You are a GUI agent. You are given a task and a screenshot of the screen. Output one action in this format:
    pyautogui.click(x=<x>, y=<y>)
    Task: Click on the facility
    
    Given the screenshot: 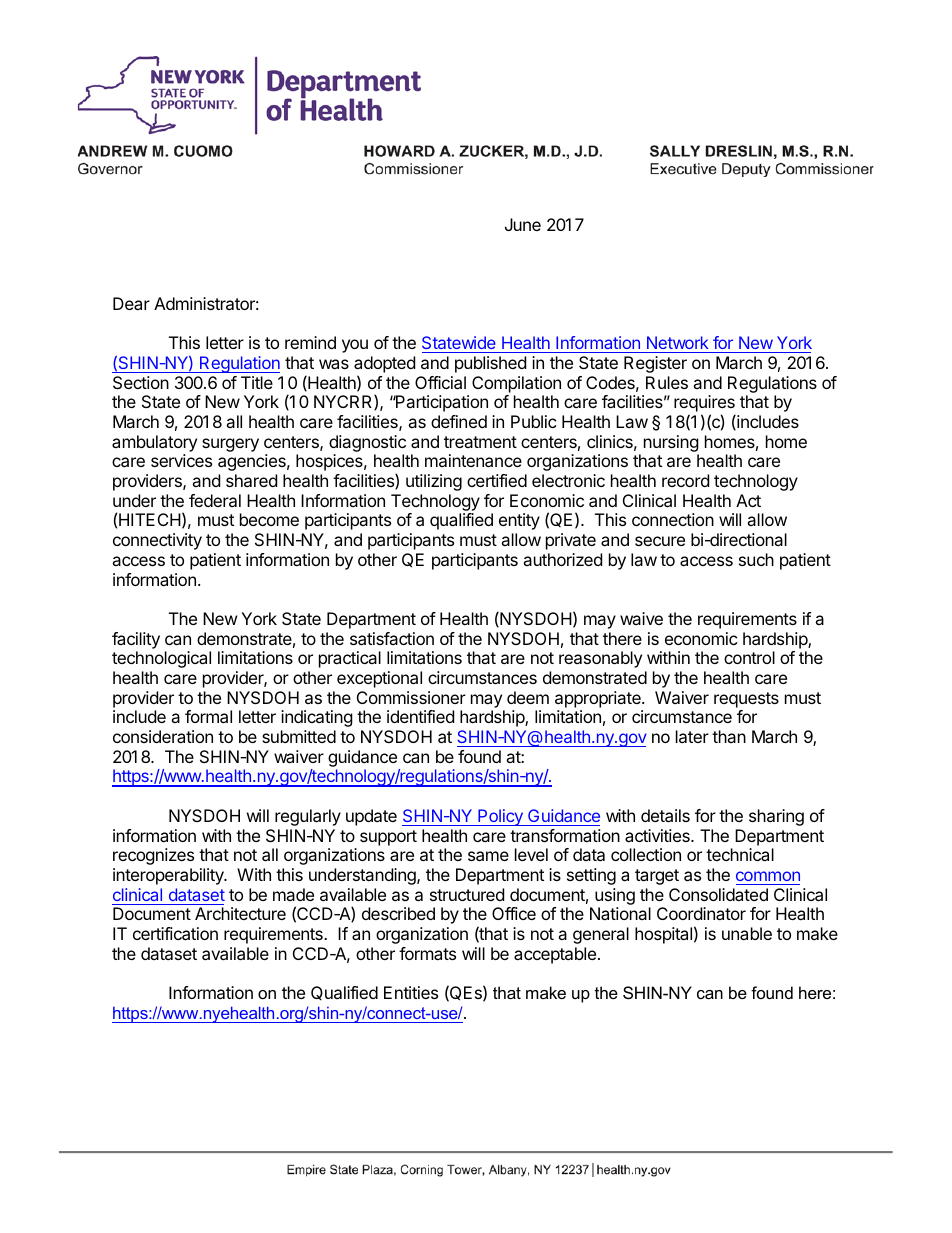 What is the action you would take?
    pyautogui.click(x=136, y=640)
